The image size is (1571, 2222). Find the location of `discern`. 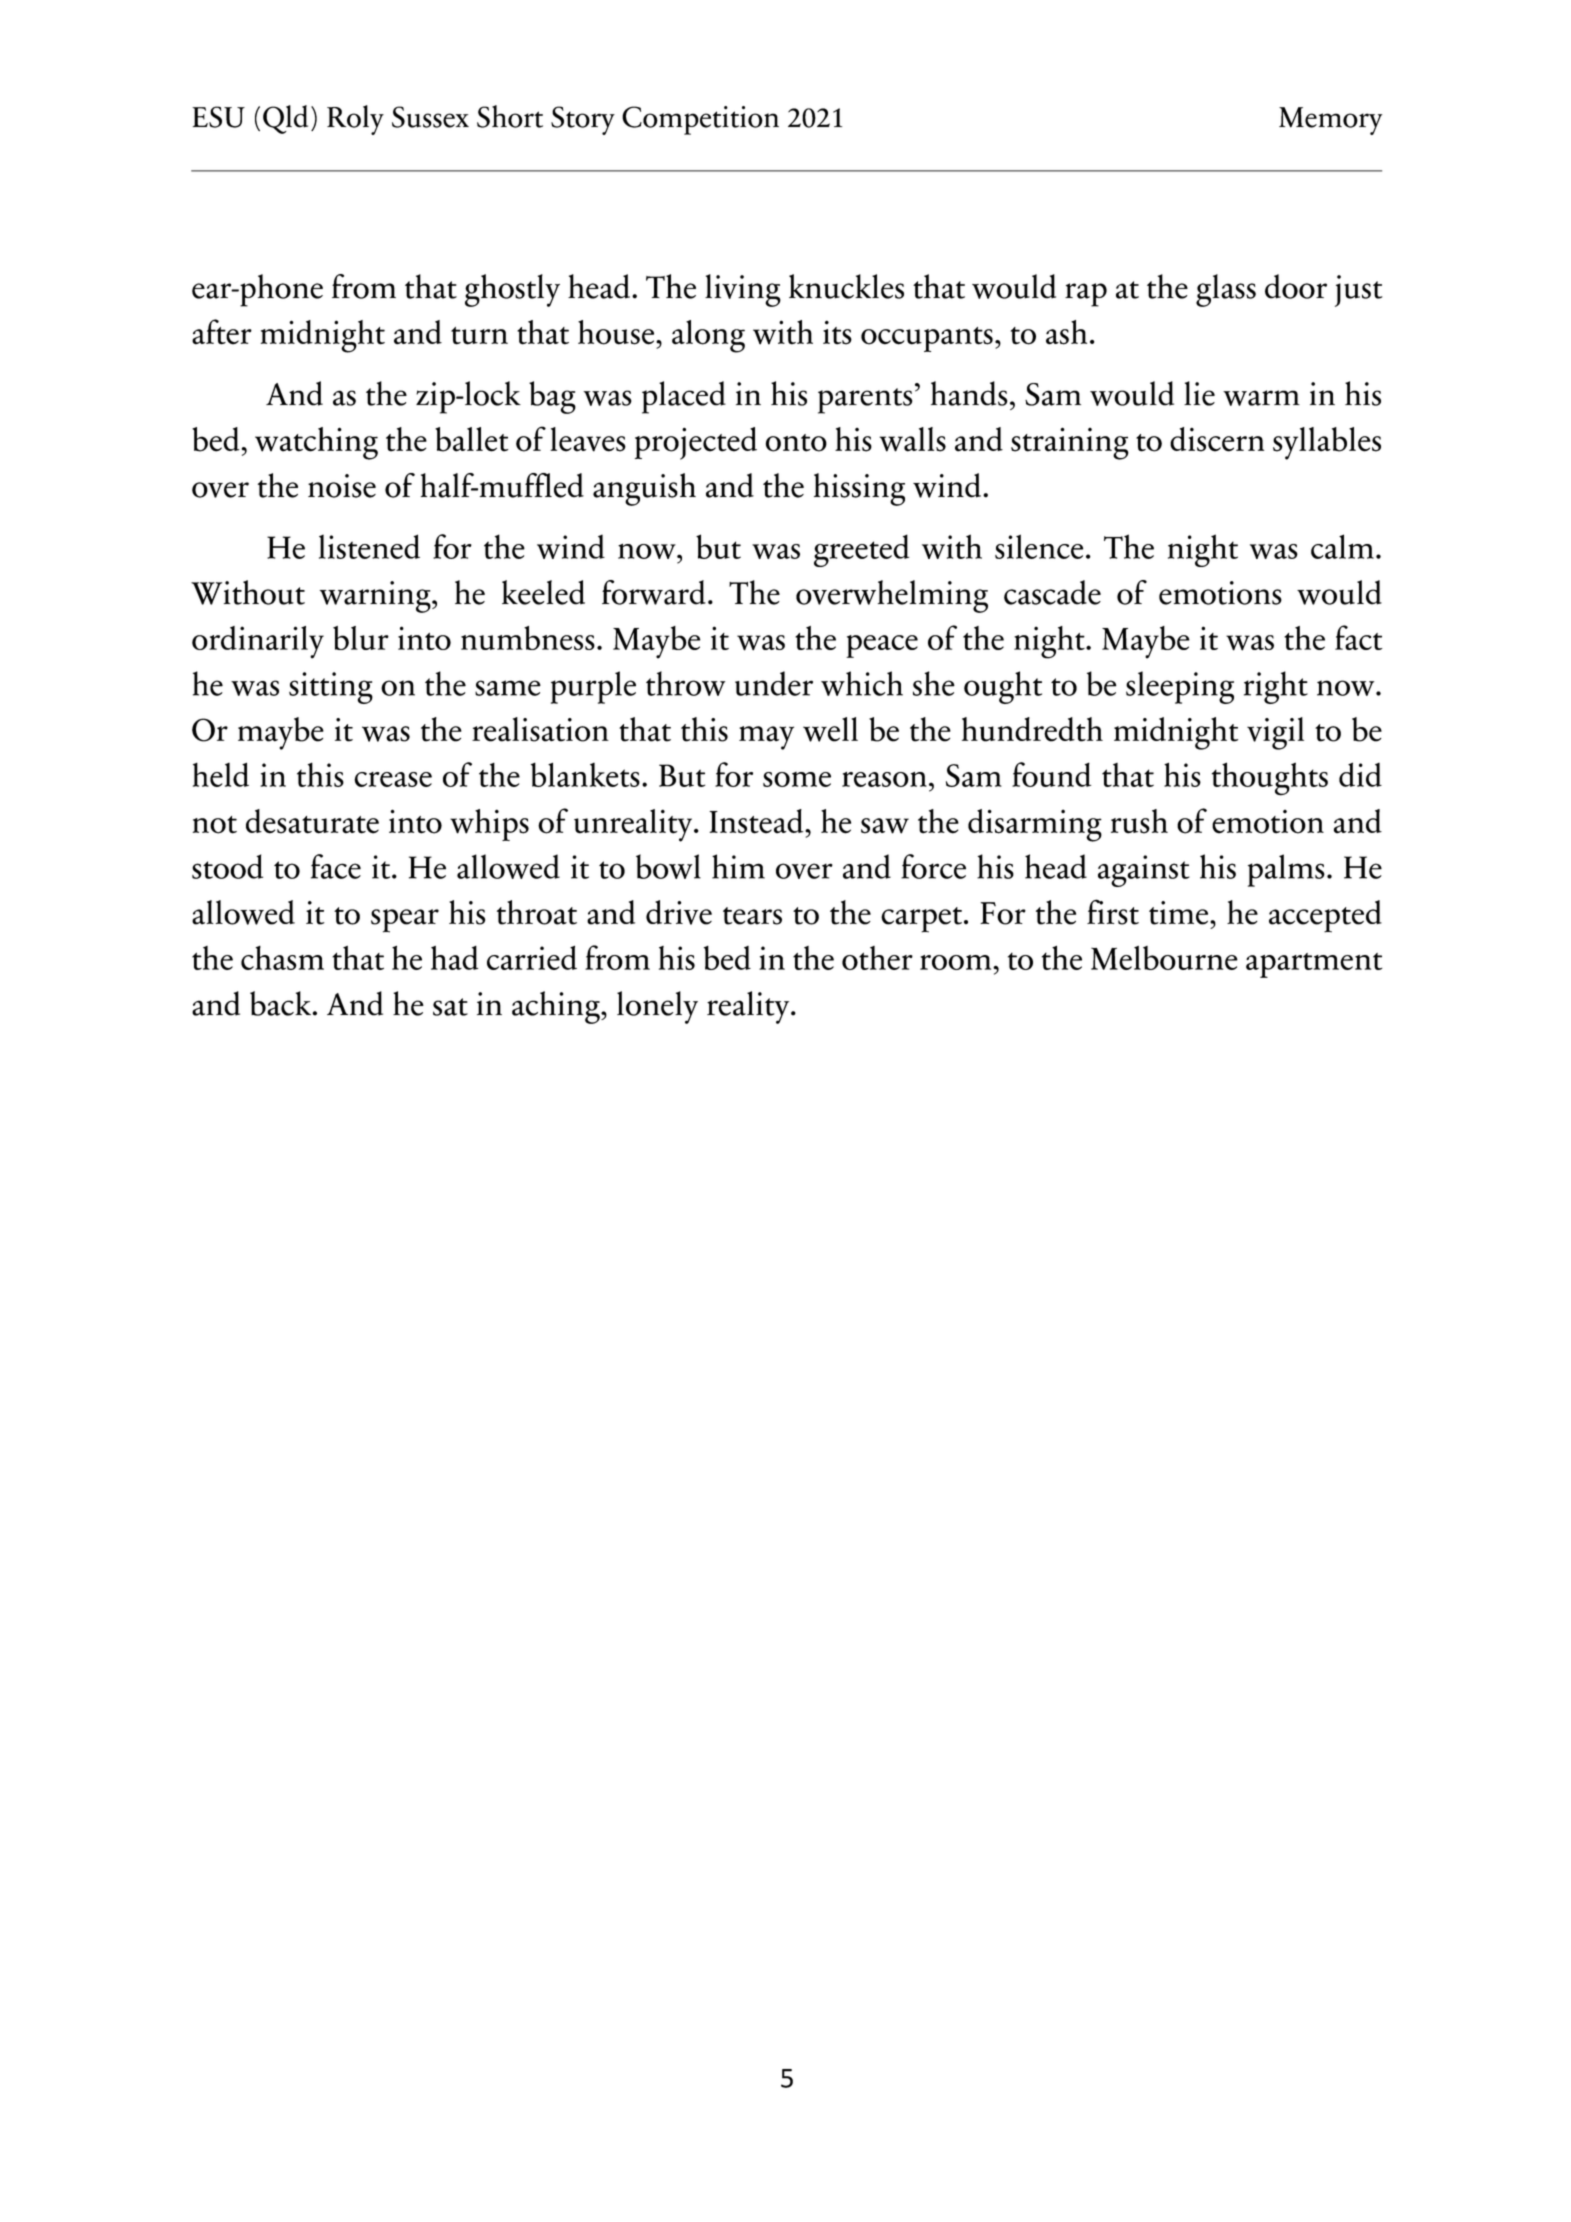

discern is located at coordinates (1217, 439).
